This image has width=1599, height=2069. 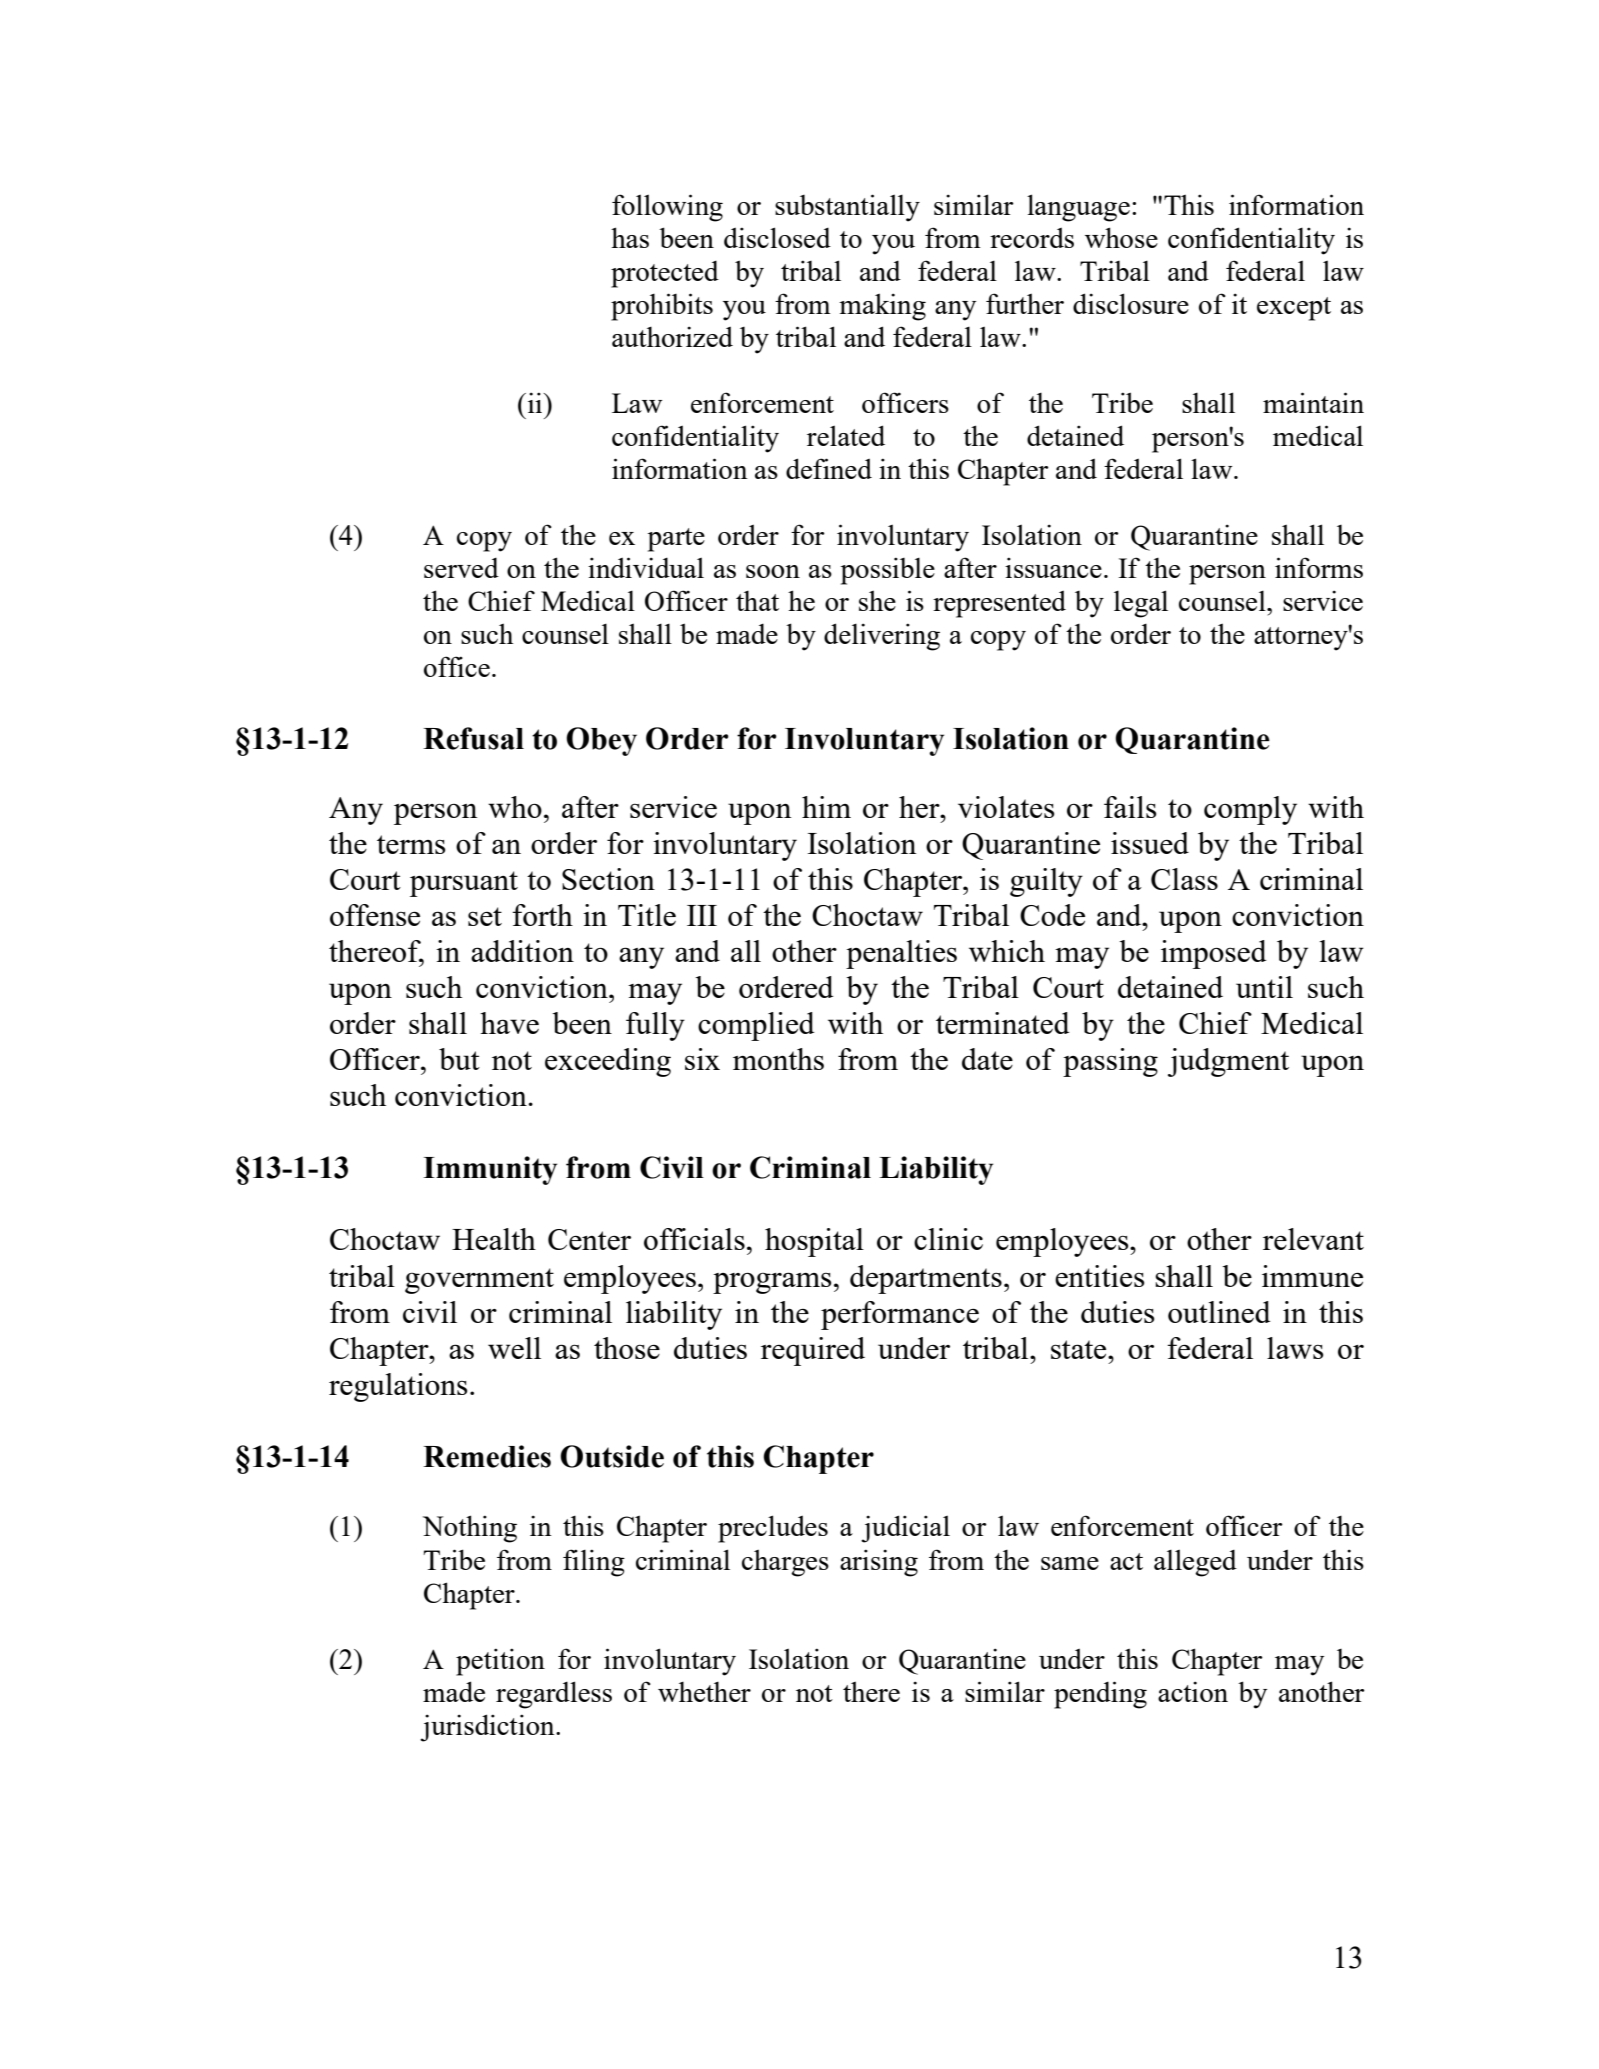 I want to click on has, so click(x=630, y=237).
